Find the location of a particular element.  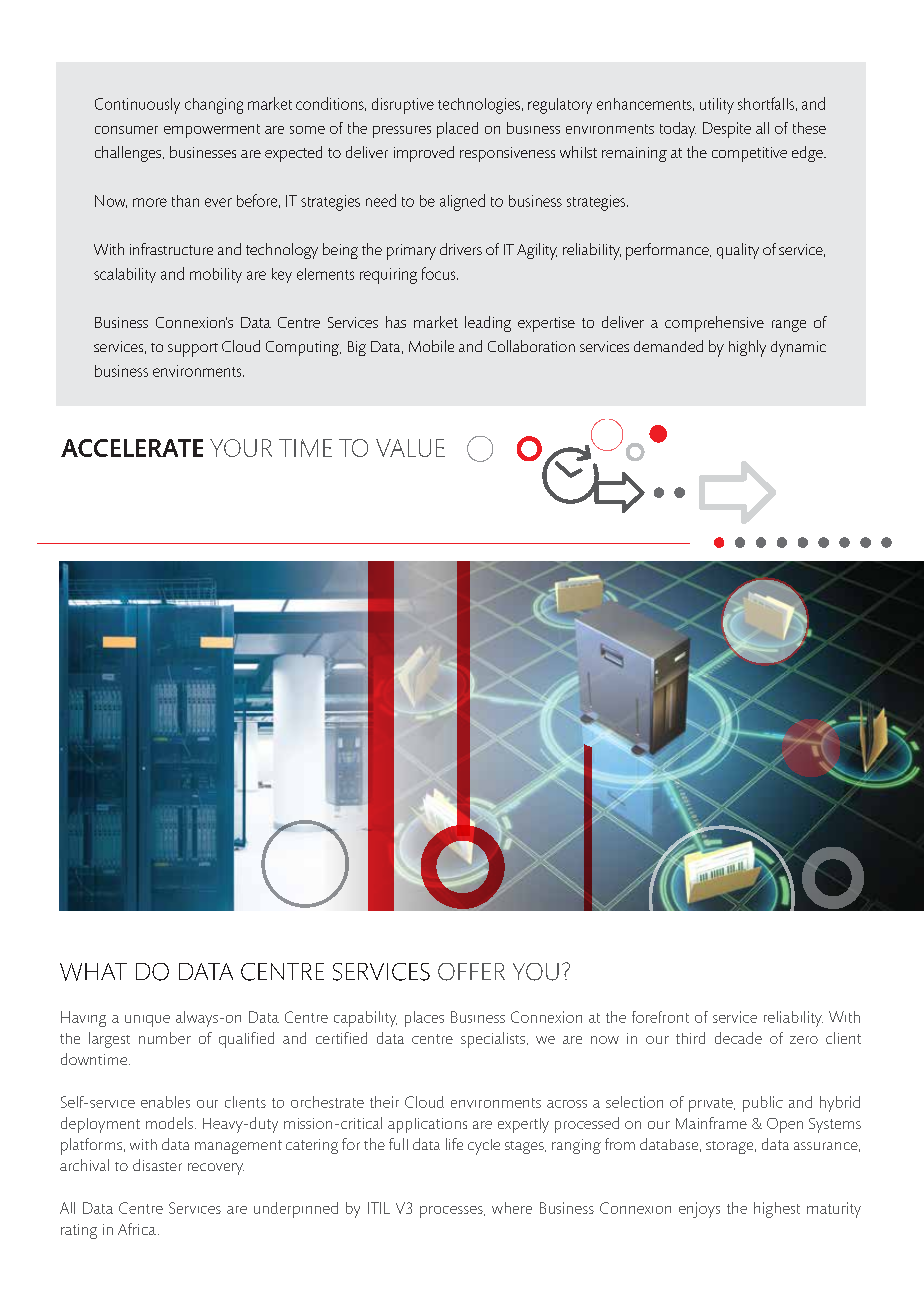

highly is located at coordinates (747, 348).
